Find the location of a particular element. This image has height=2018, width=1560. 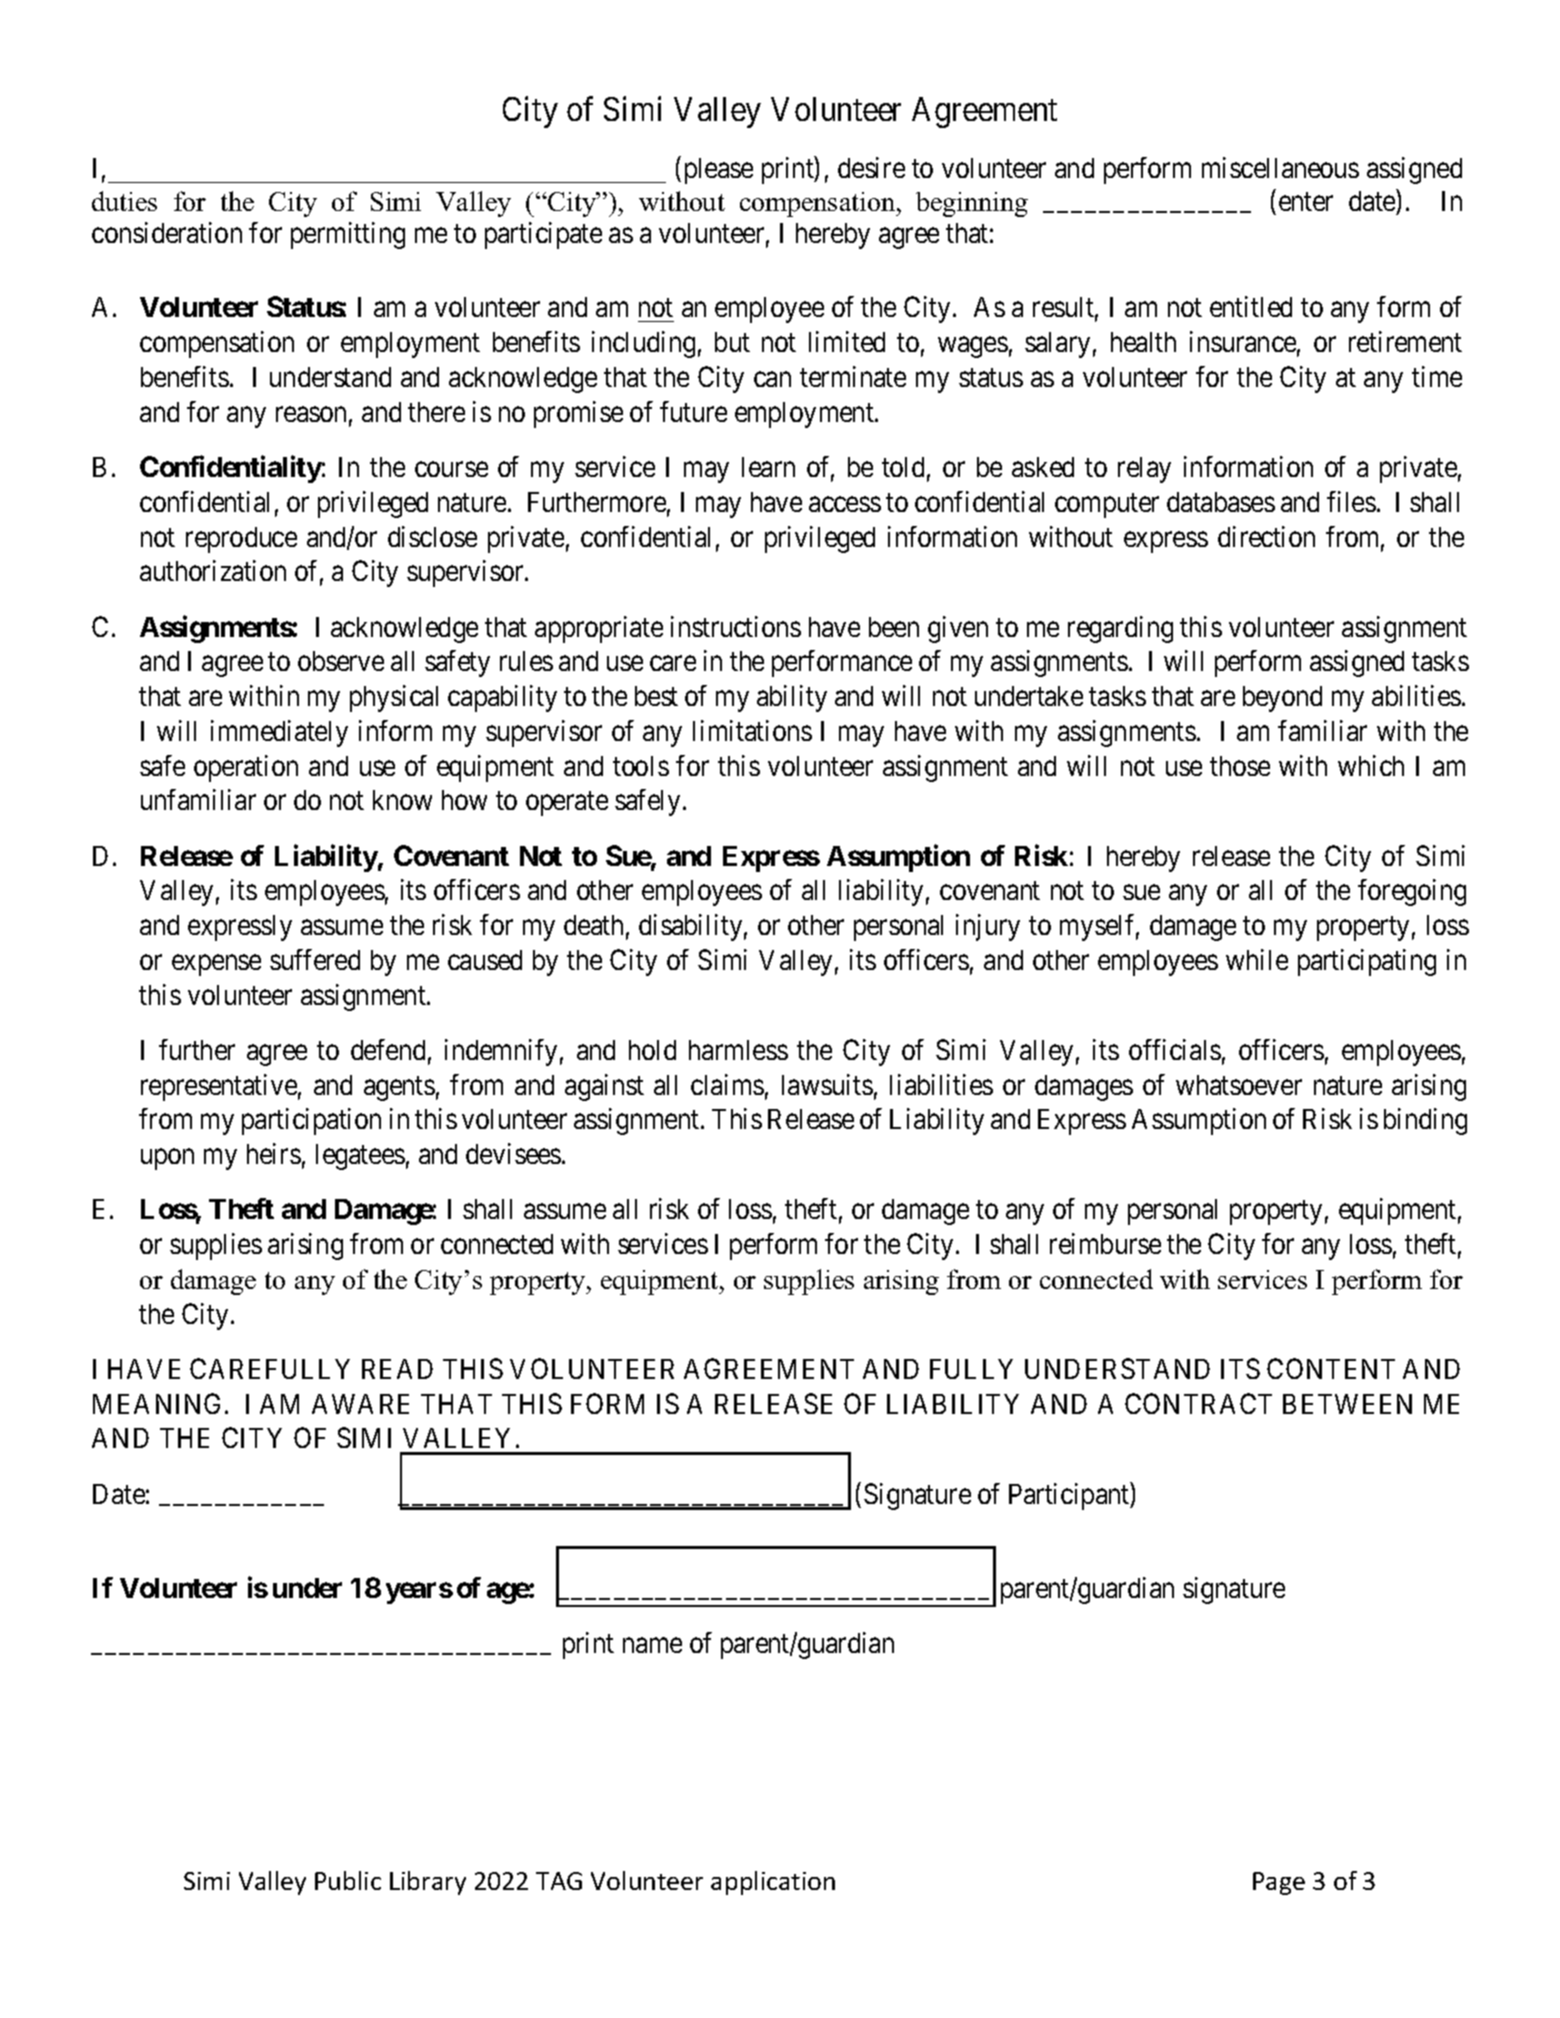

Public is located at coordinates (348, 1880).
